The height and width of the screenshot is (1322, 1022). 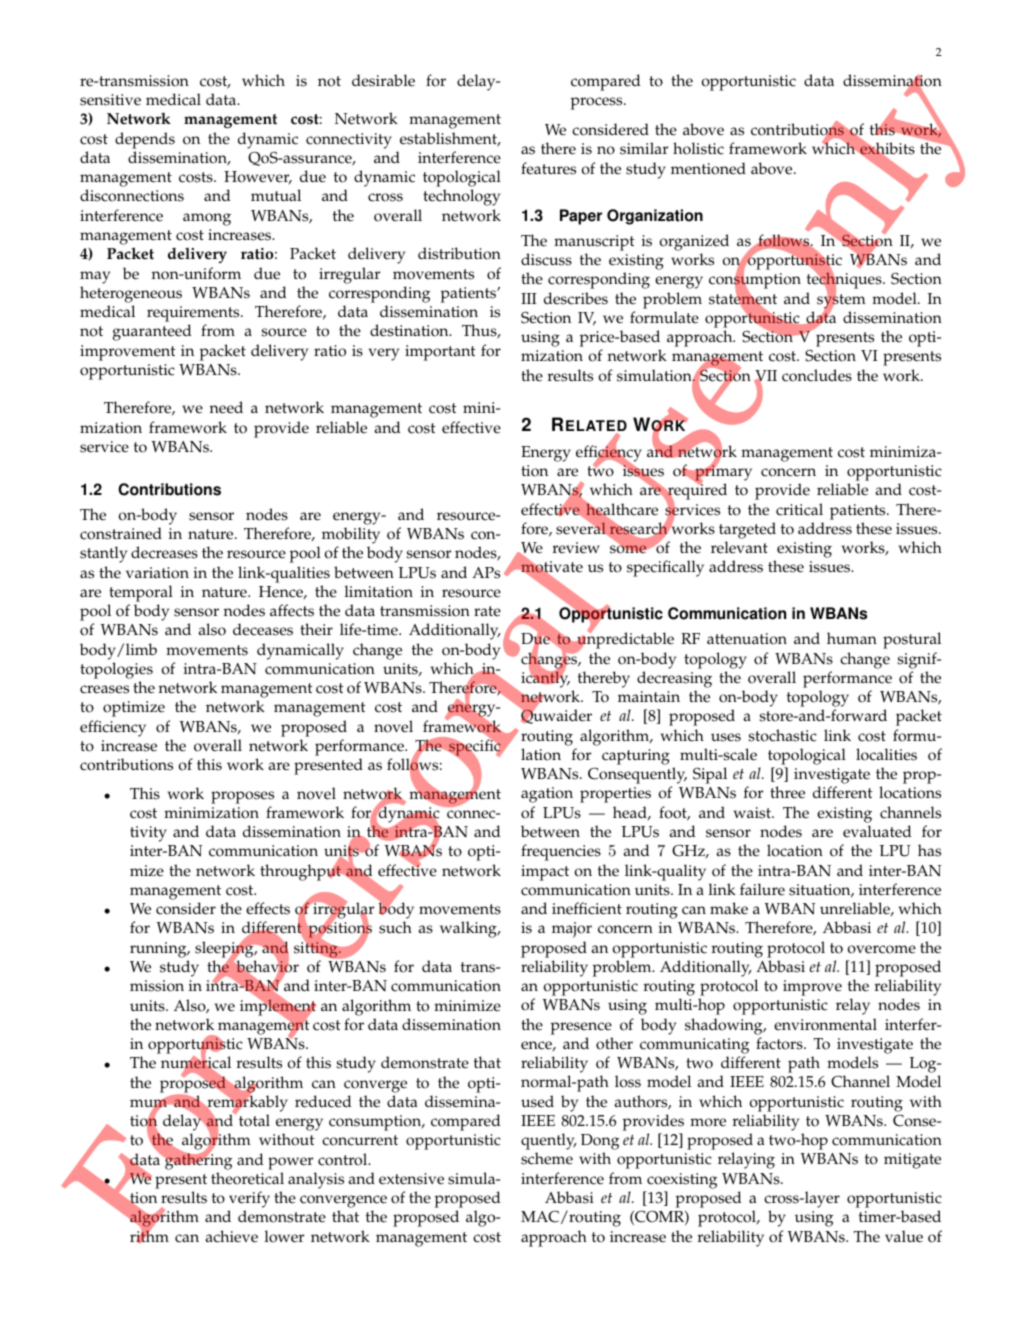 I want to click on scheme, so click(x=547, y=1158).
